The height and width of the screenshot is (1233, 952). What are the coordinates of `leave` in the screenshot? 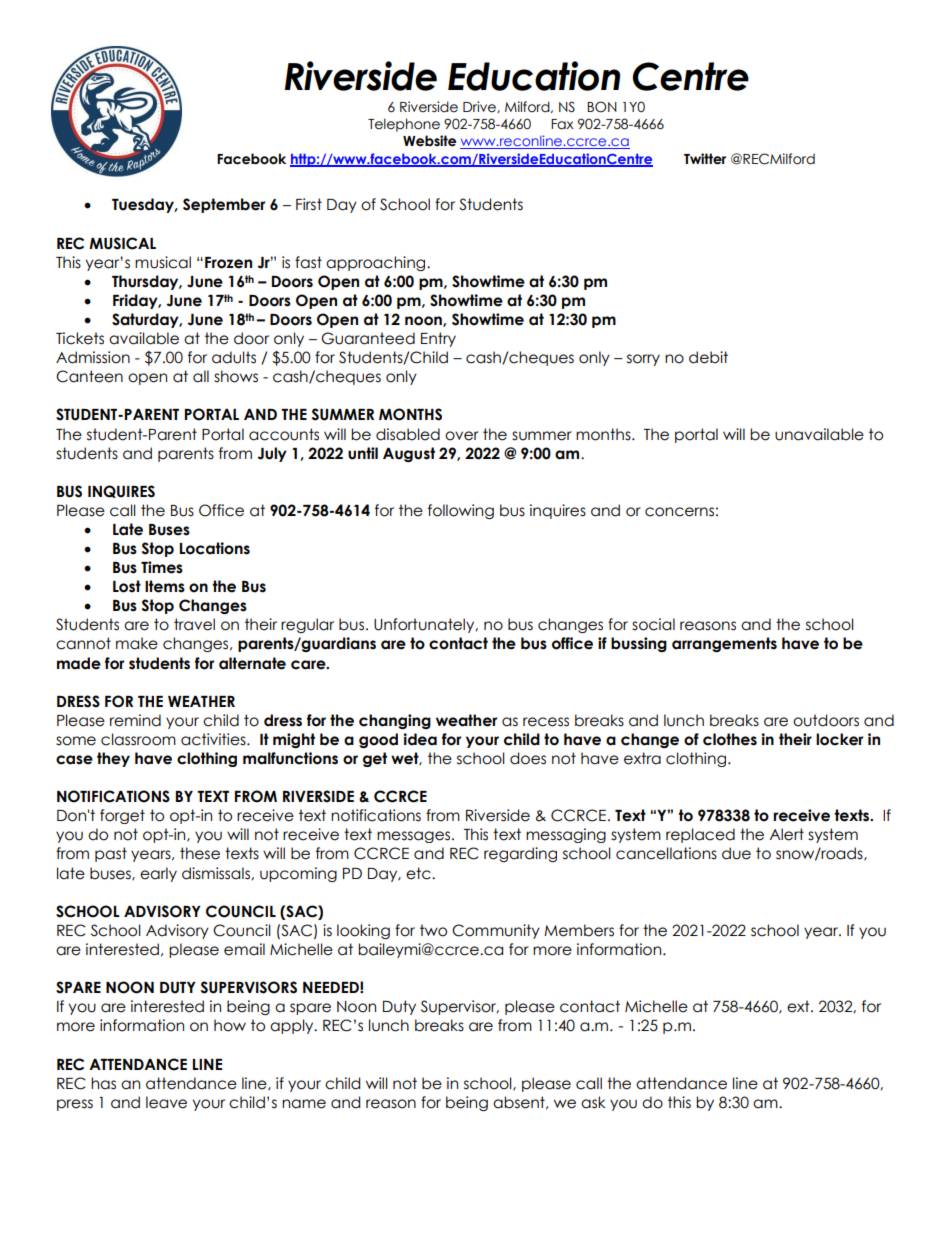 It's located at (166, 1102).
